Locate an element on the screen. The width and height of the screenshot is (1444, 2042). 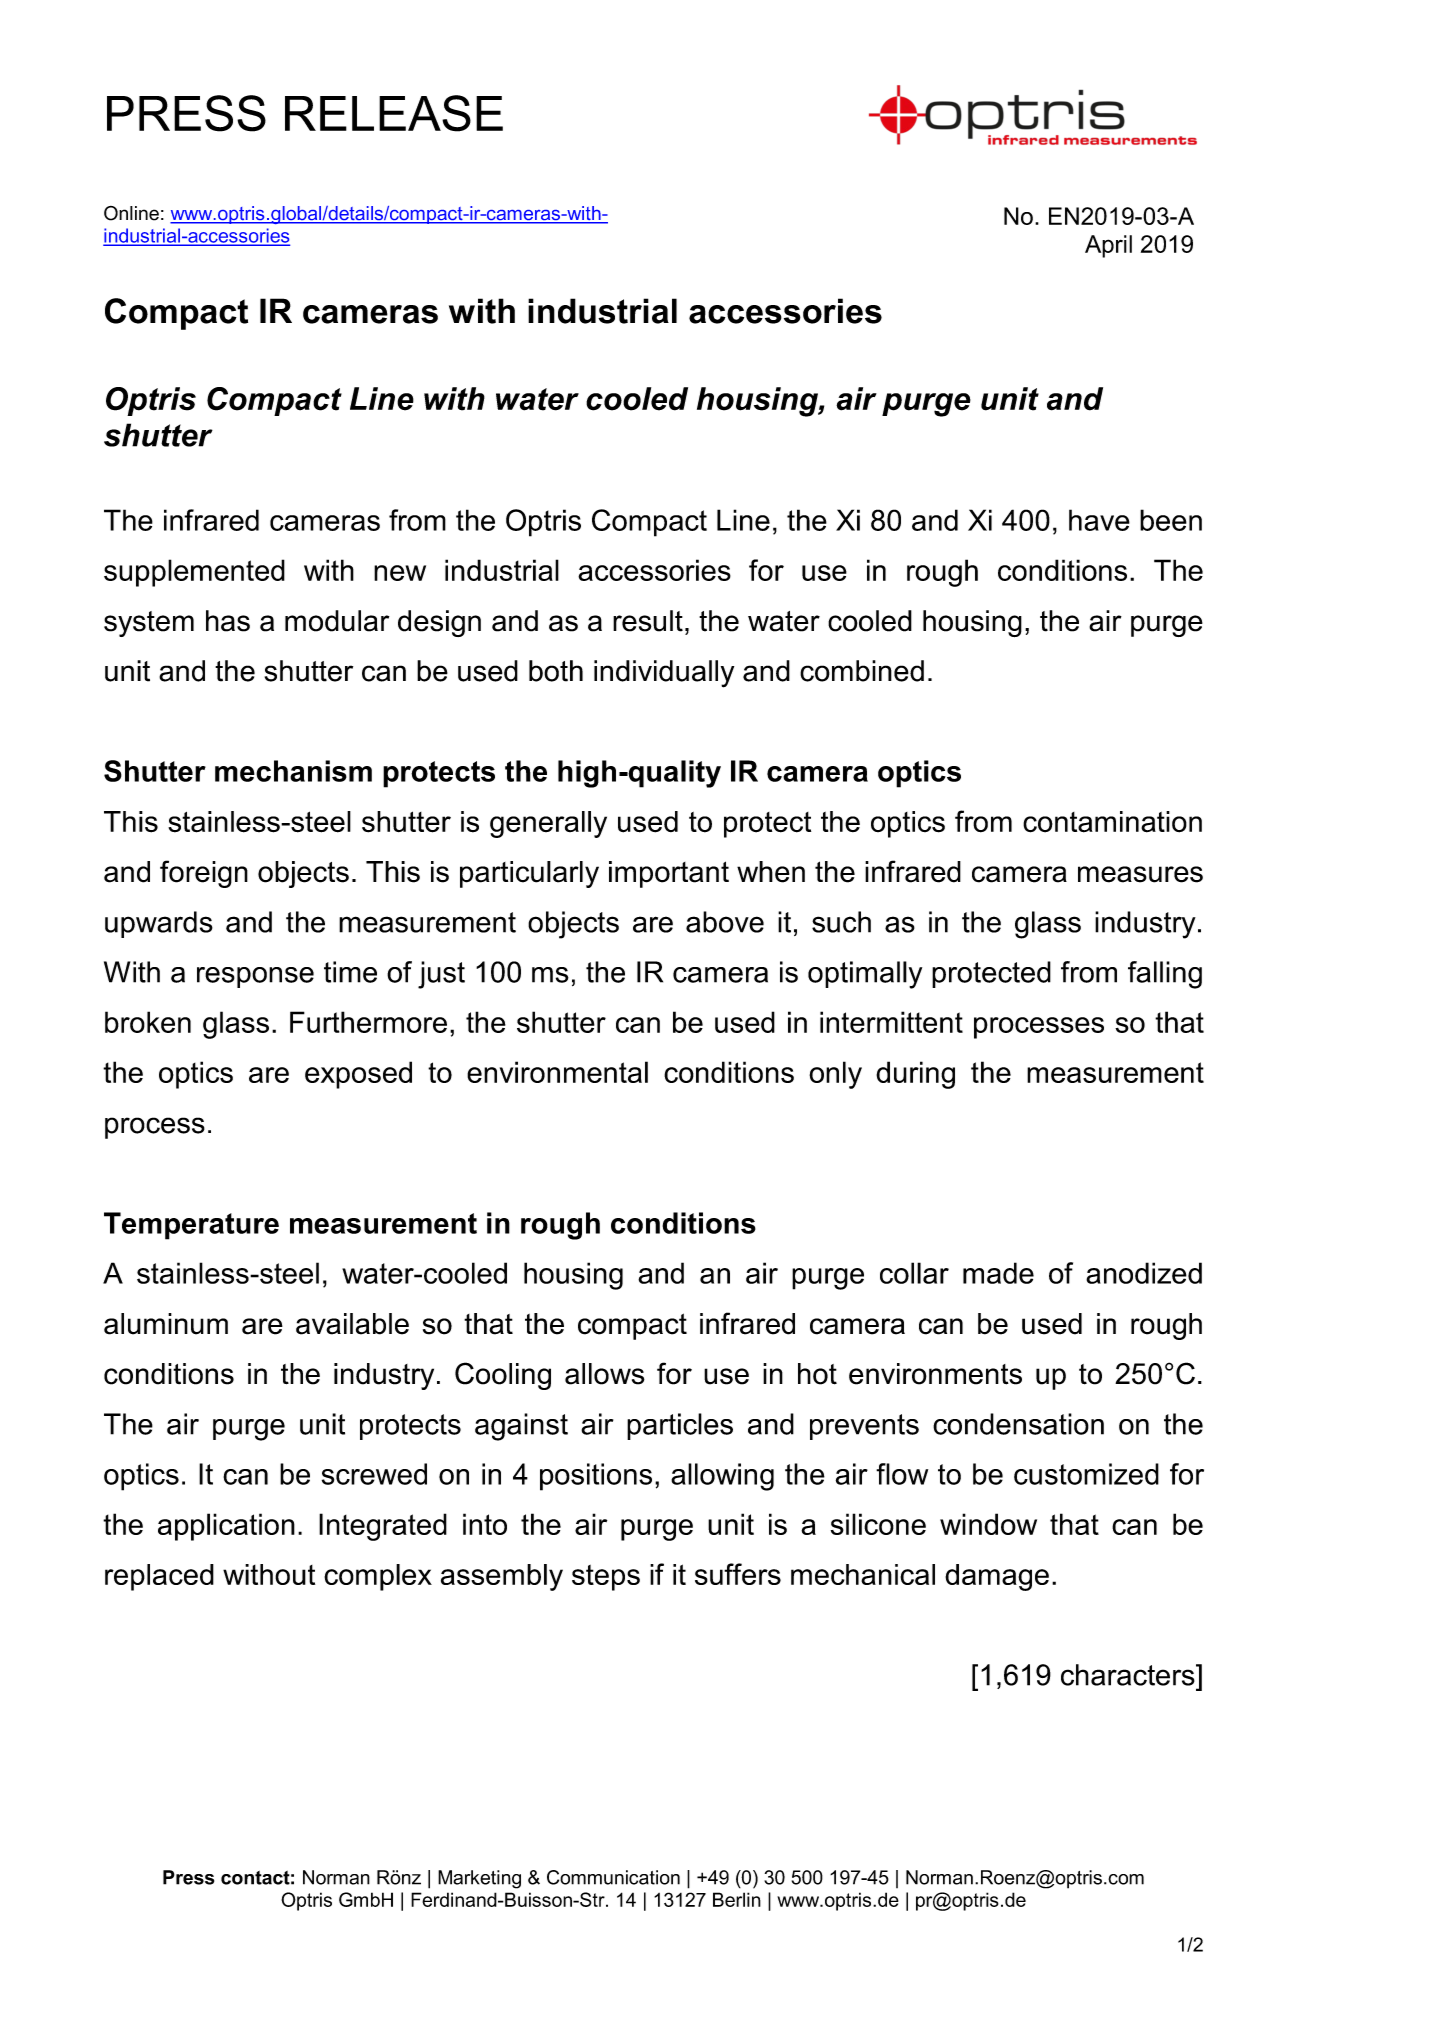
RELEASE is located at coordinates (394, 113).
